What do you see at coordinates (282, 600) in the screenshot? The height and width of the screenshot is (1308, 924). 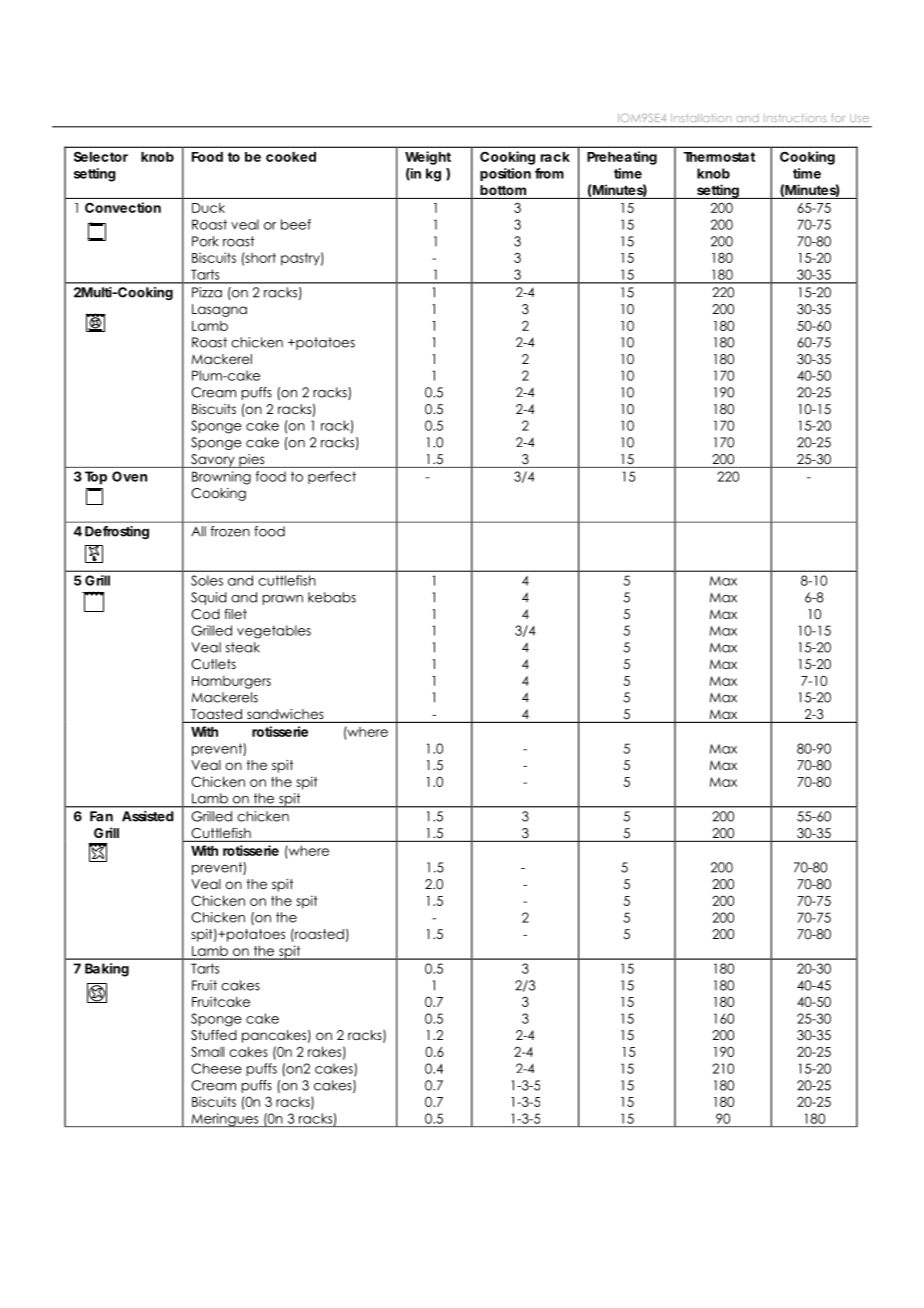 I see `prawn` at bounding box center [282, 600].
